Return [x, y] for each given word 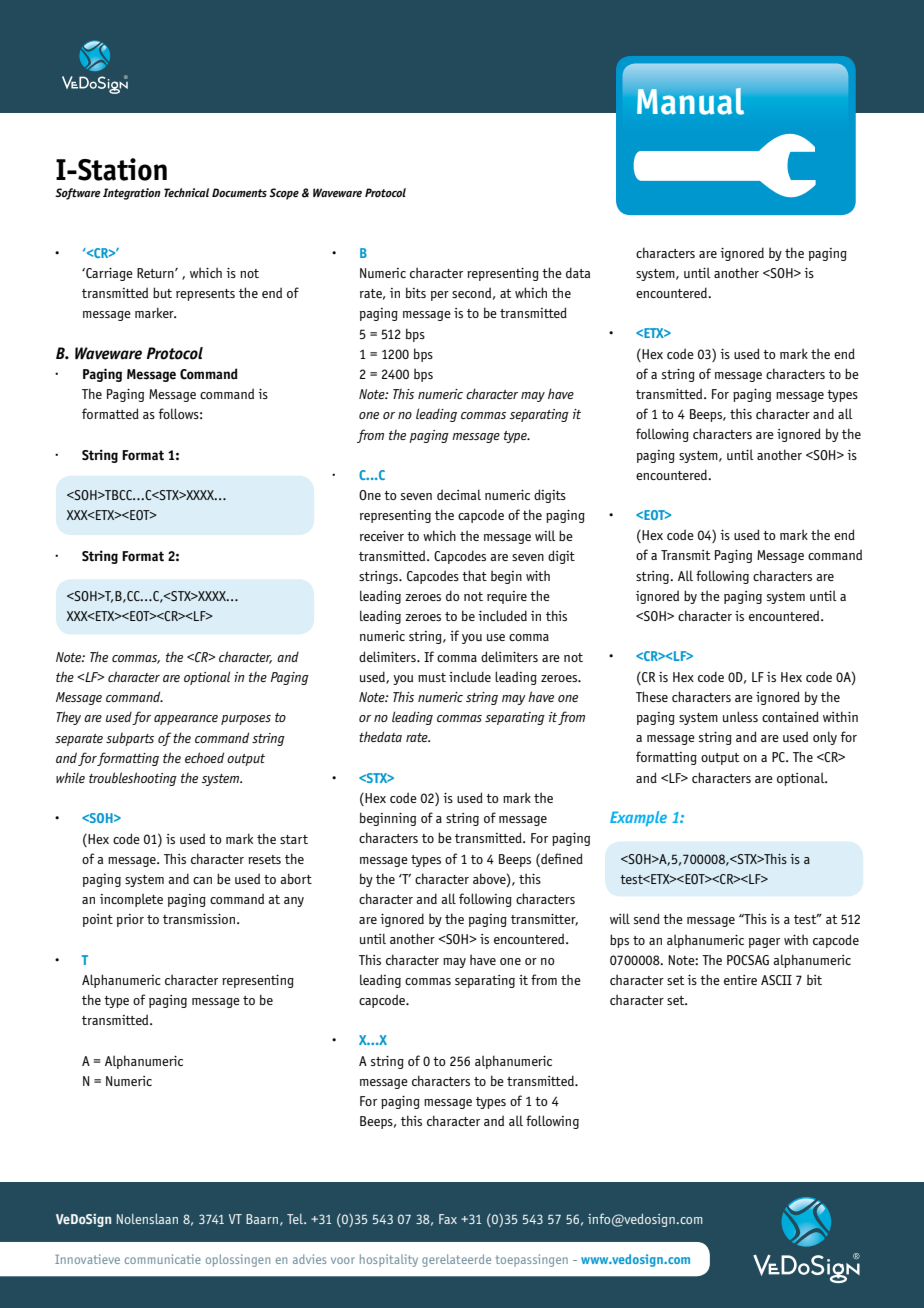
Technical [186, 192]
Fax [448, 1219]
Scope [284, 194]
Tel [296, 1219]
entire [740, 980]
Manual [690, 101]
